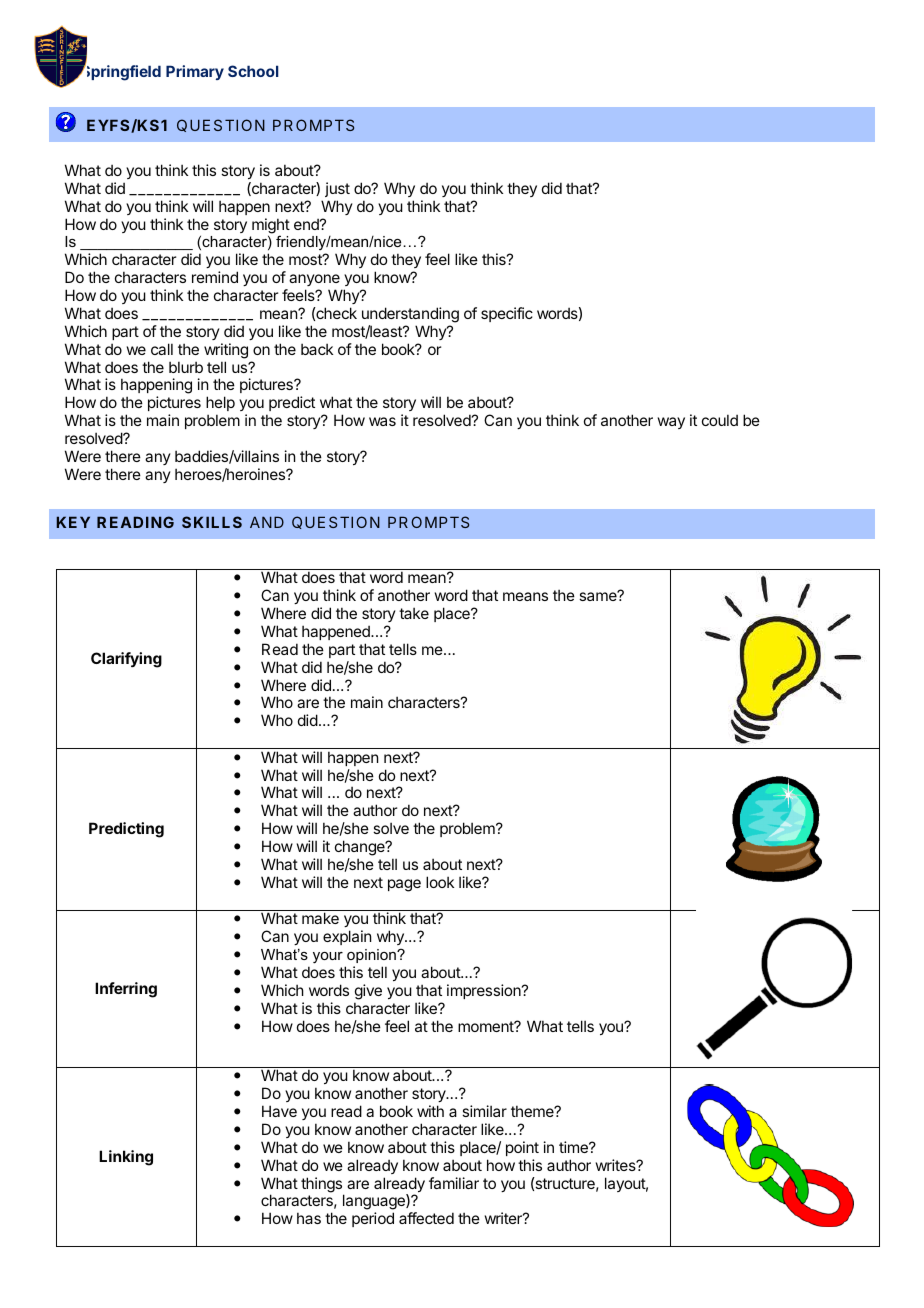 The height and width of the screenshot is (1308, 924). I want to click on Inferring, so click(126, 990).
